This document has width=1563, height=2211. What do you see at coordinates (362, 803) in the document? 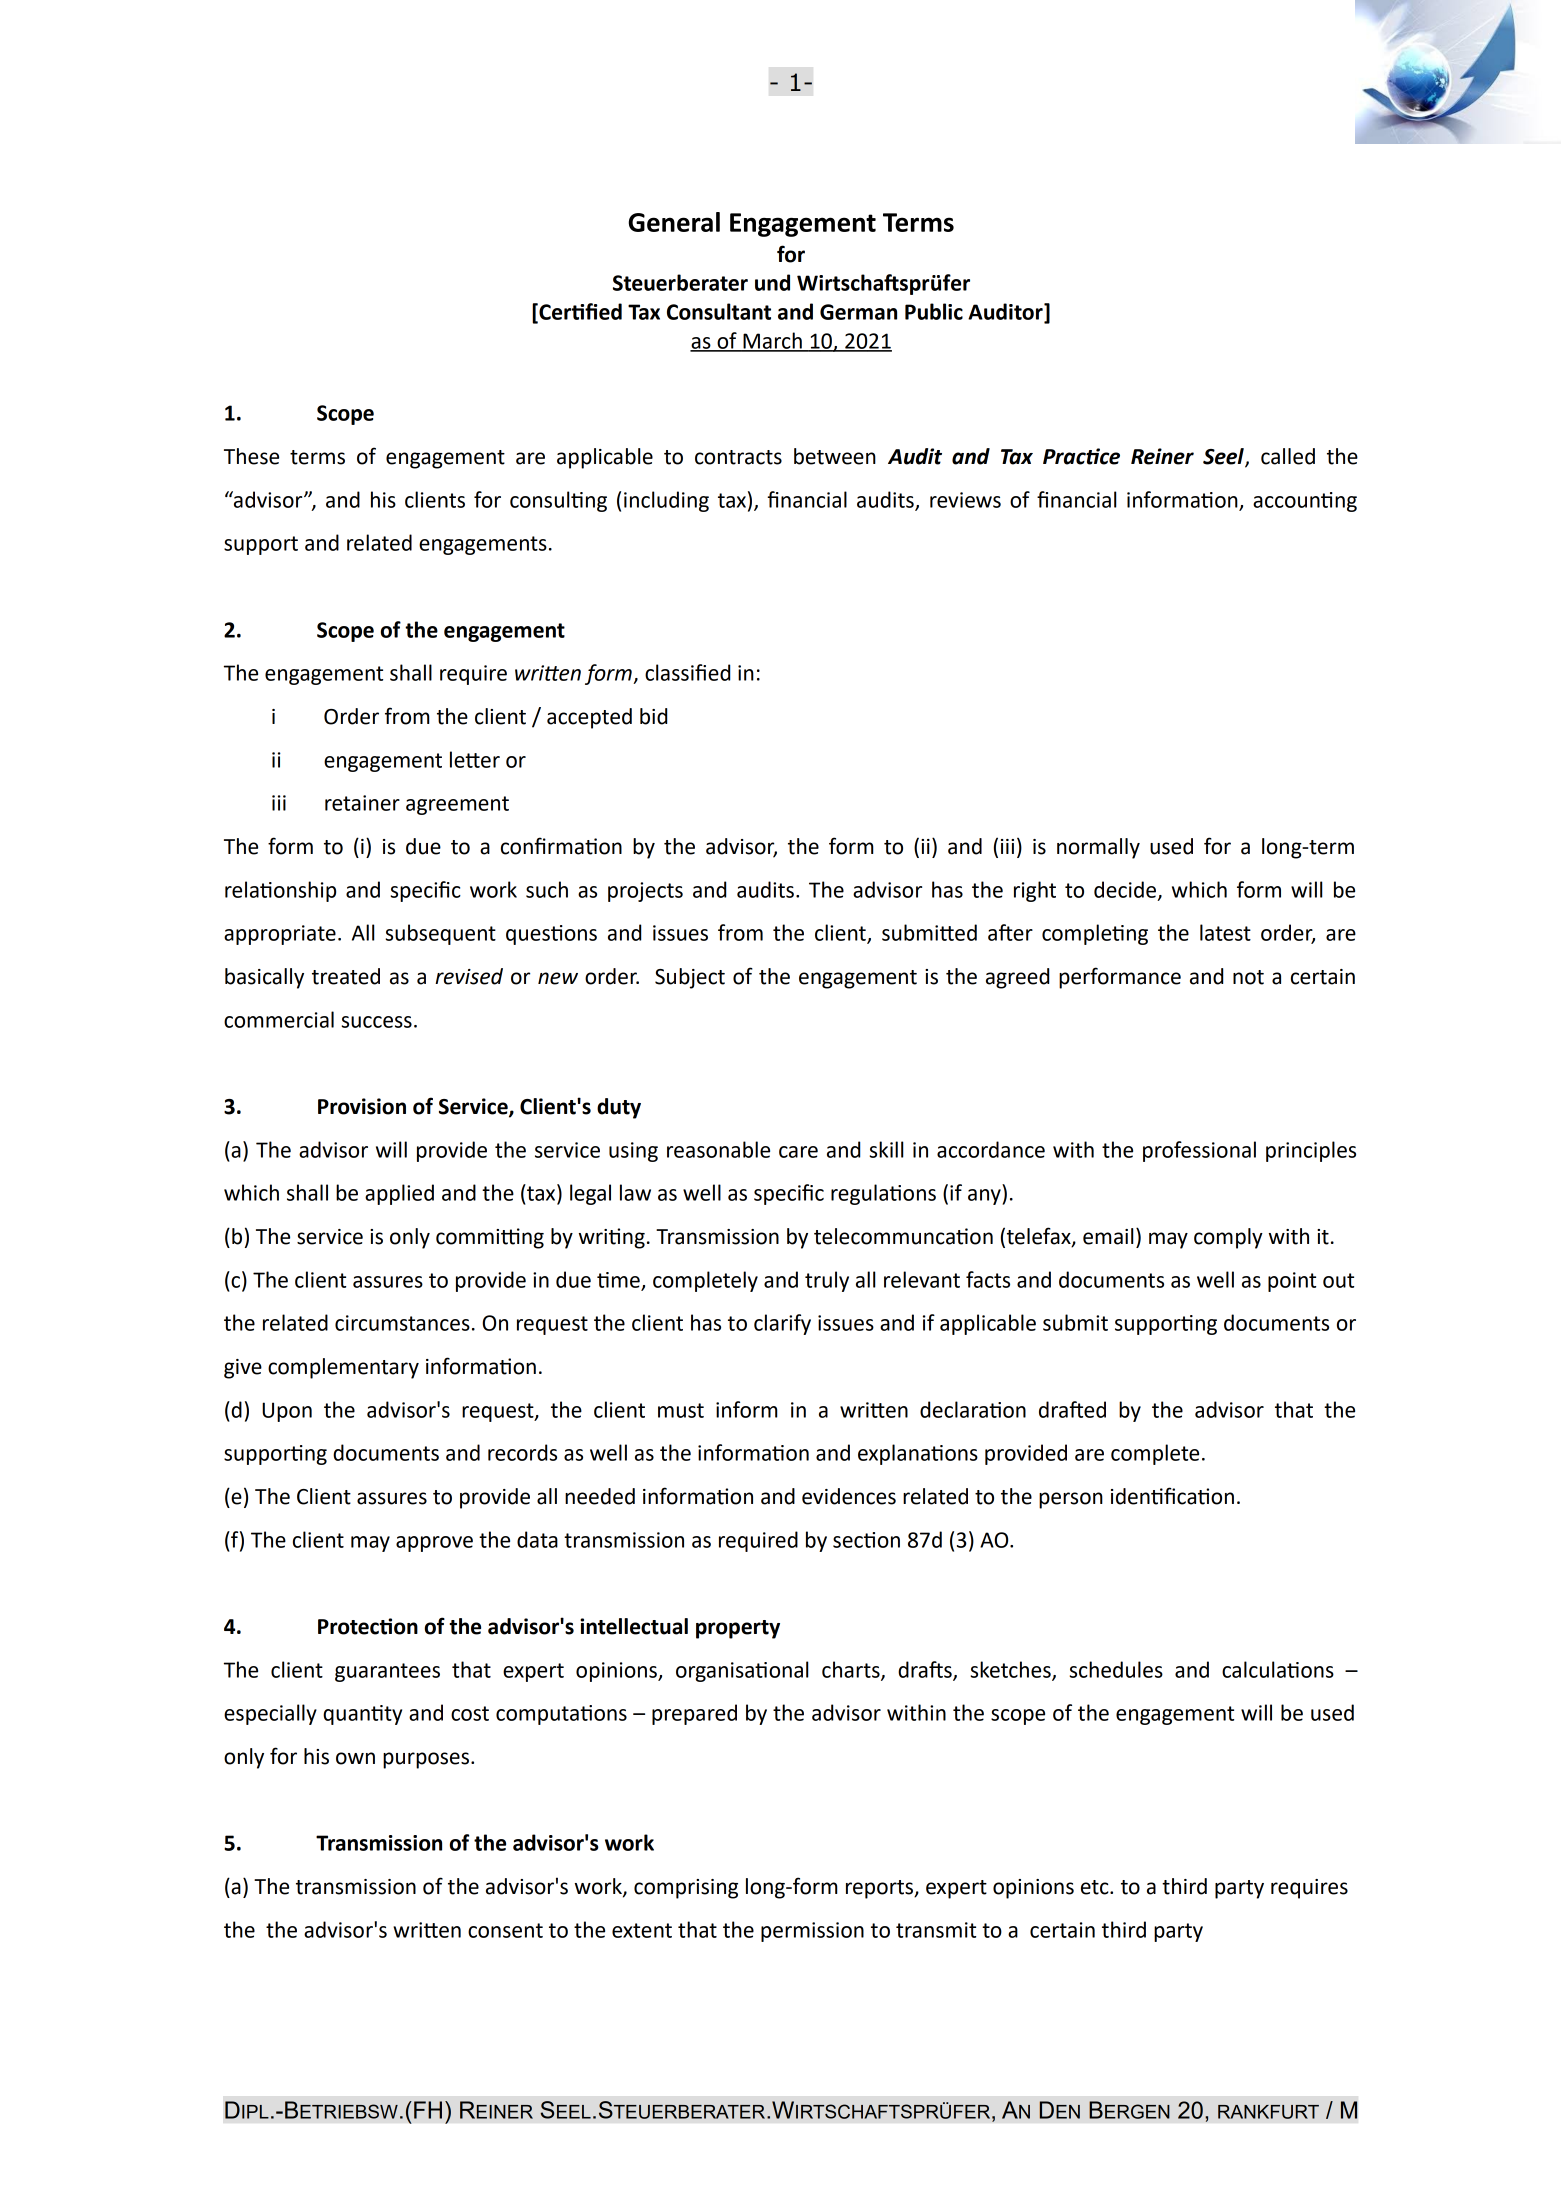
I see `retainer` at bounding box center [362, 803].
